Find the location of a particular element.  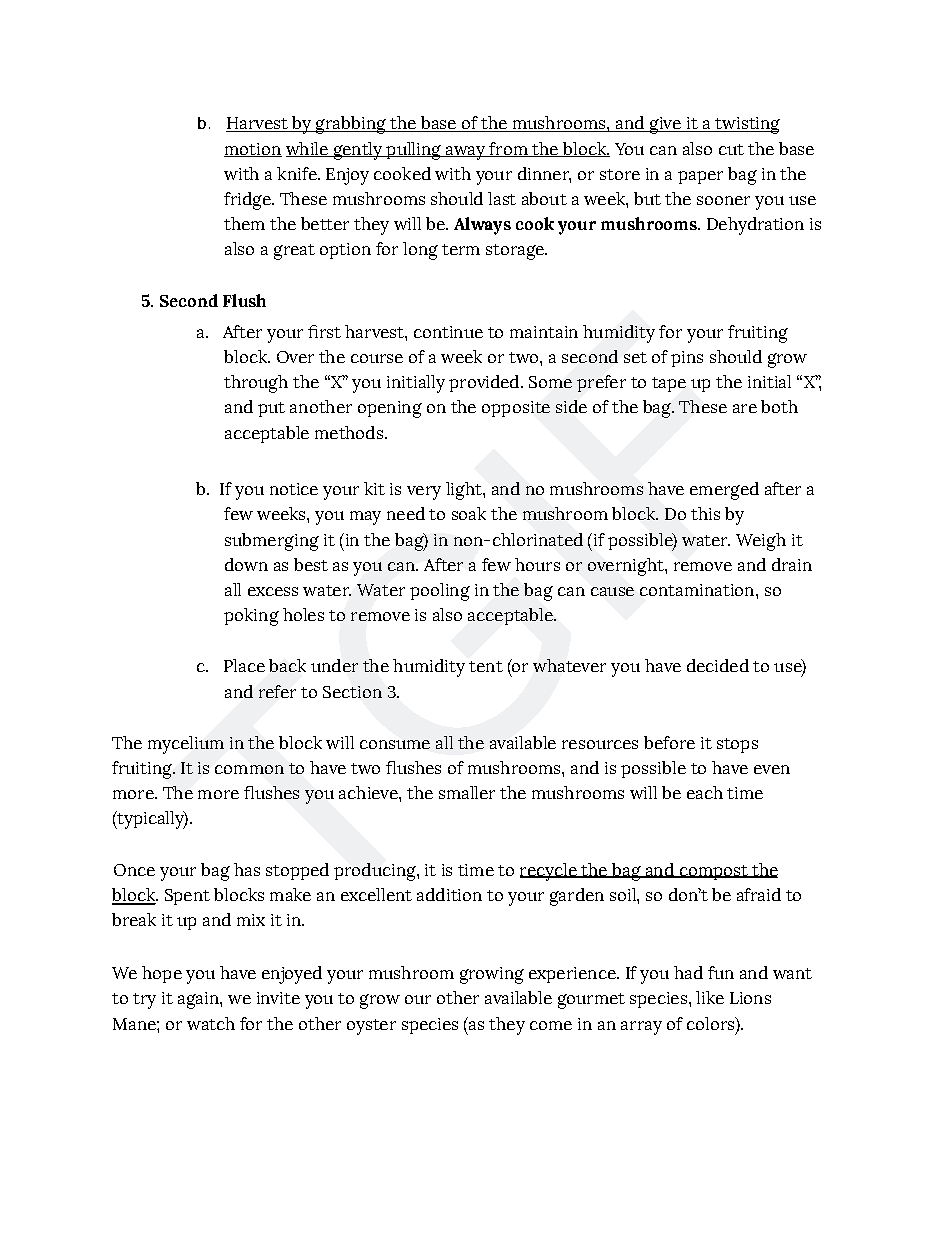

come is located at coordinates (551, 1025).
